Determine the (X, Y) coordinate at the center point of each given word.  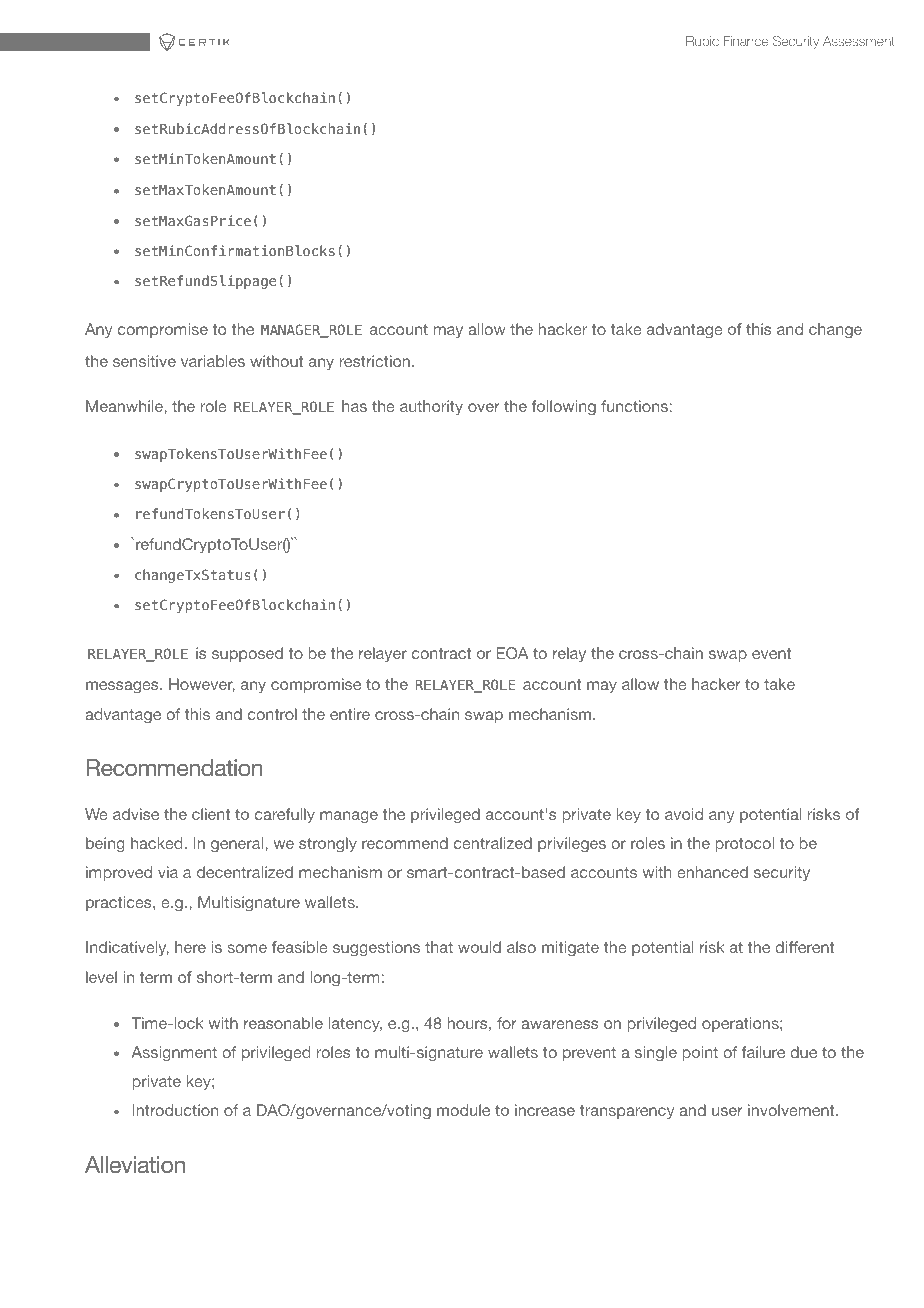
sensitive (144, 361)
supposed (247, 654)
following (564, 408)
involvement (792, 1110)
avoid (684, 814)
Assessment (859, 41)
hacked (157, 843)
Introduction (175, 1110)
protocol (744, 844)
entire (350, 714)
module (463, 1110)
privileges (572, 845)
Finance (746, 41)
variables (213, 361)
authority (431, 408)
